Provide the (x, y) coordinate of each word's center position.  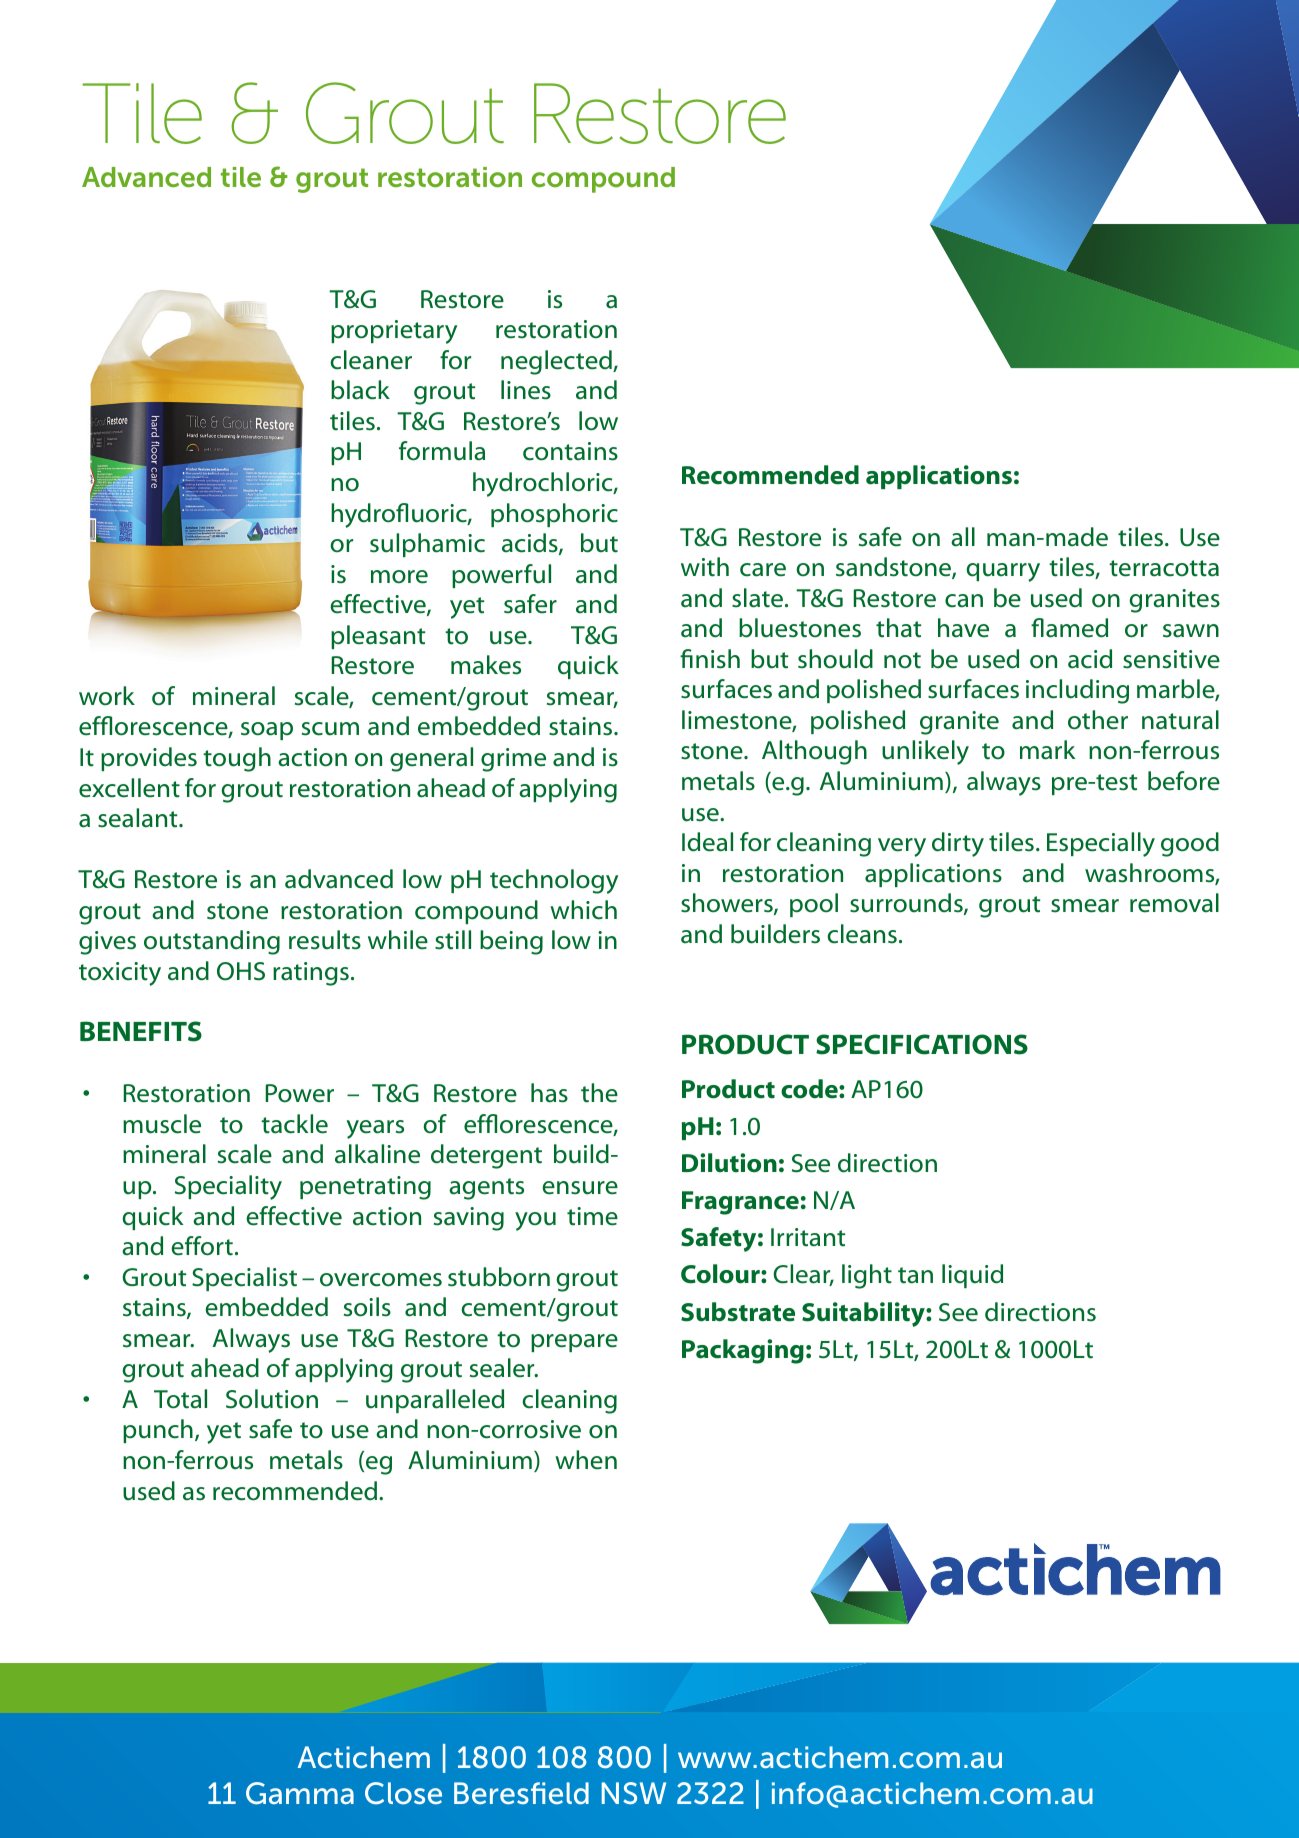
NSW (634, 1793)
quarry (1003, 572)
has (549, 1093)
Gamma (300, 1793)
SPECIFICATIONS (922, 1044)
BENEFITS (141, 1031)
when (586, 1460)
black (360, 390)
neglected (557, 362)
